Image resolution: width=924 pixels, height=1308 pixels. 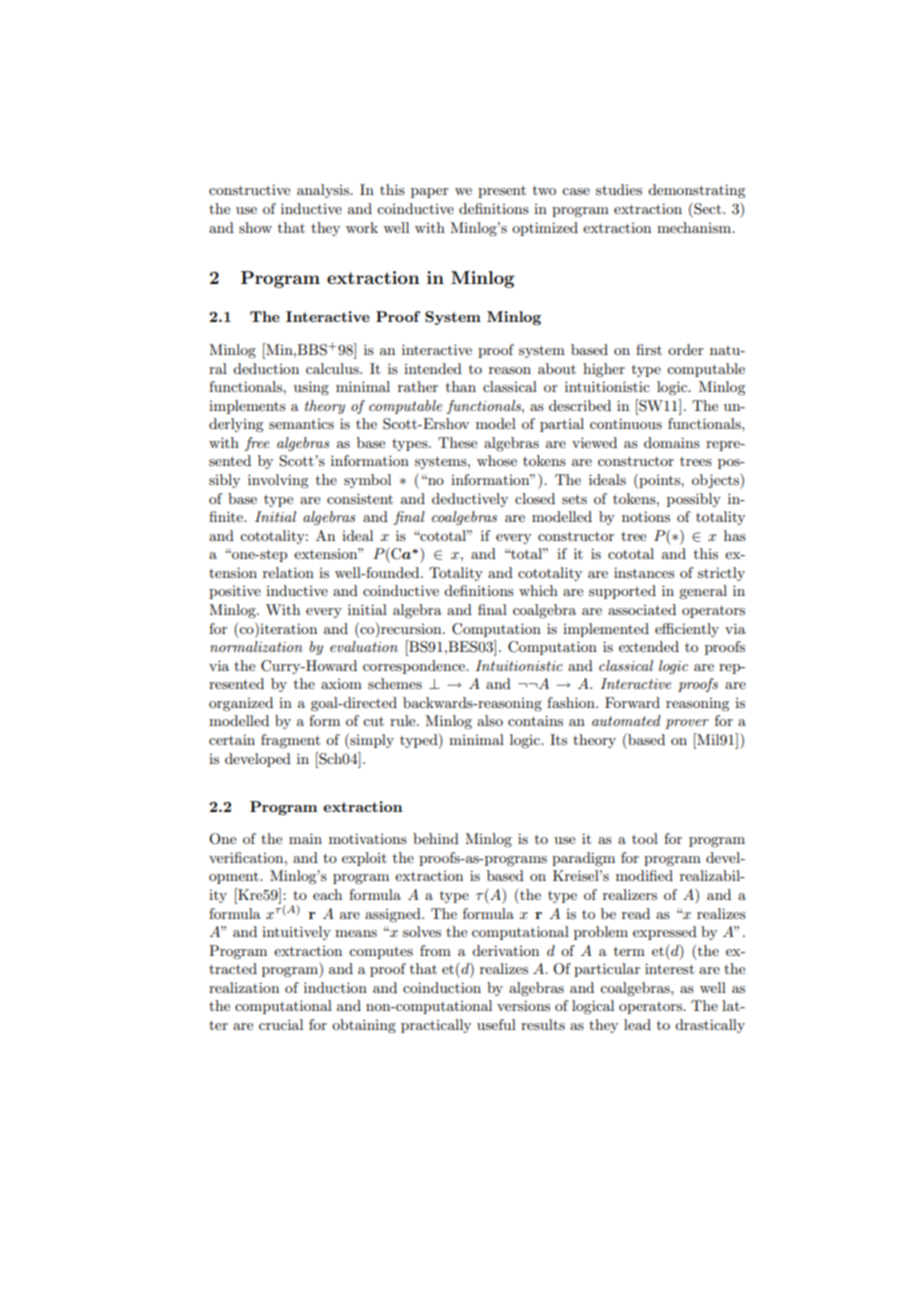 What do you see at coordinates (687, 724) in the screenshot?
I see `prover` at bounding box center [687, 724].
